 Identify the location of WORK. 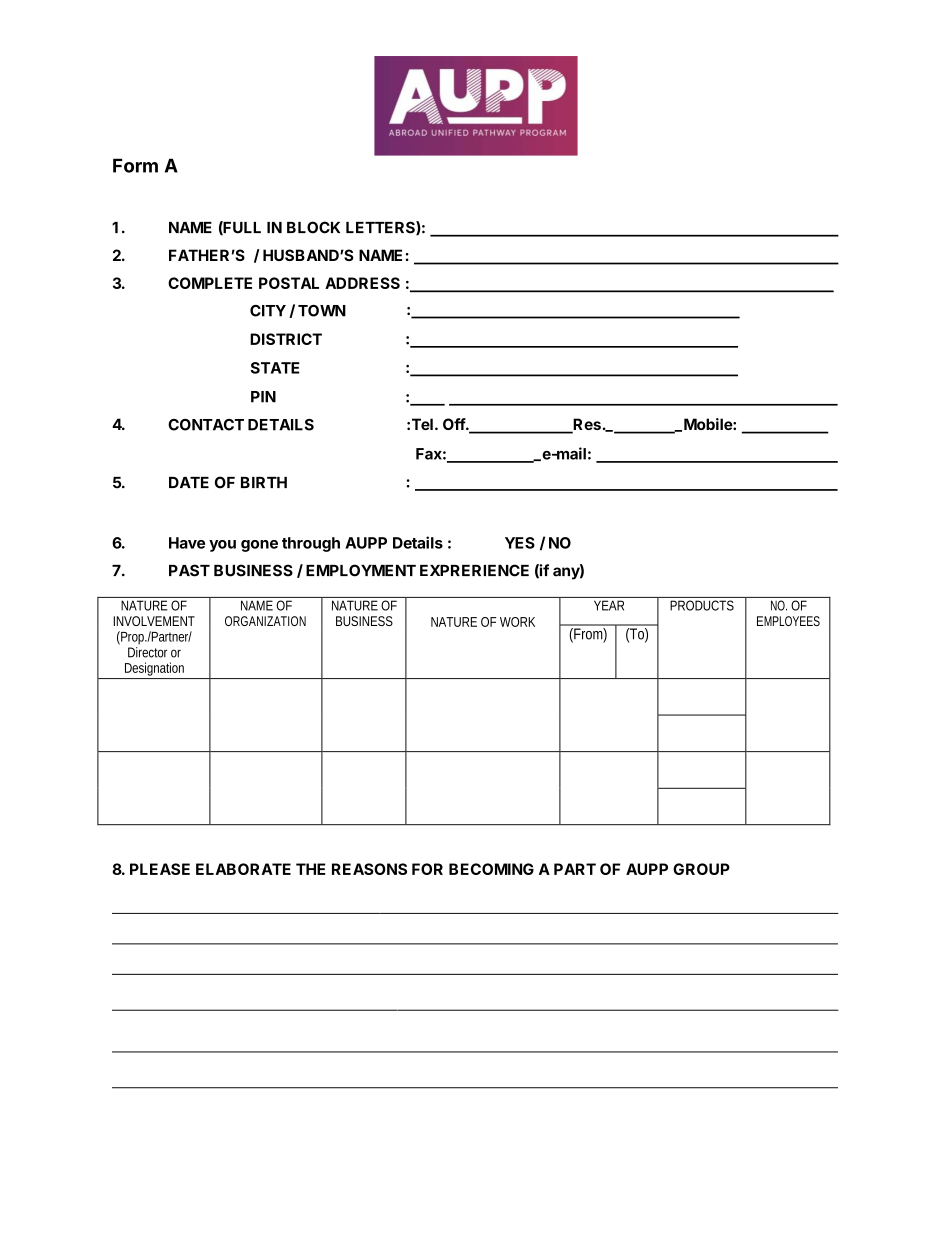
(517, 622).
